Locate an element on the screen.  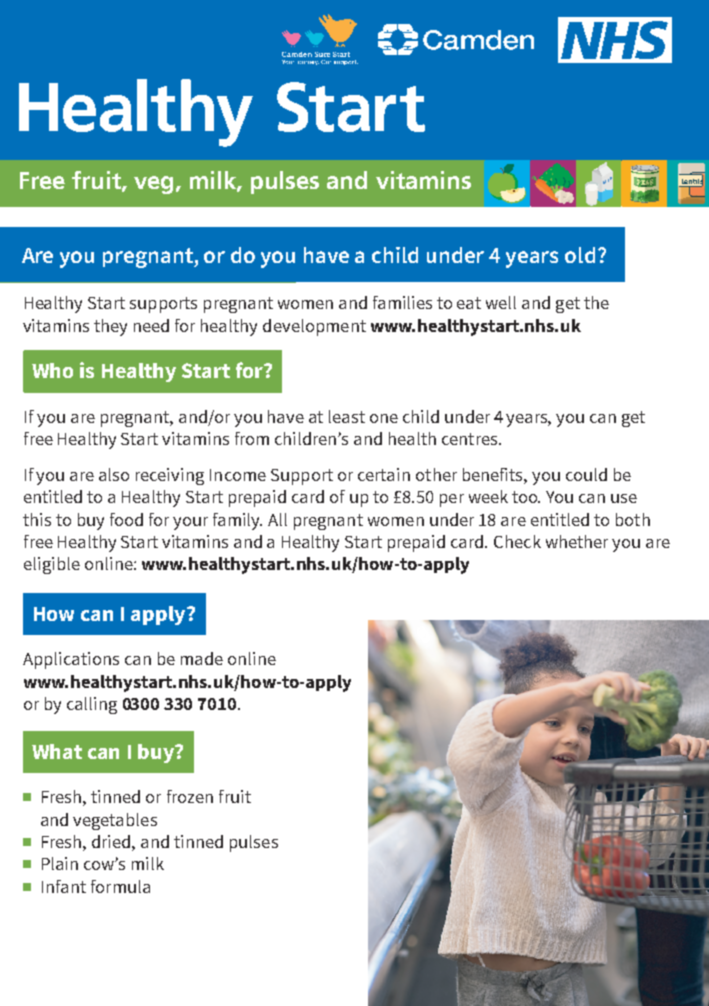
old is located at coordinates (580, 255).
